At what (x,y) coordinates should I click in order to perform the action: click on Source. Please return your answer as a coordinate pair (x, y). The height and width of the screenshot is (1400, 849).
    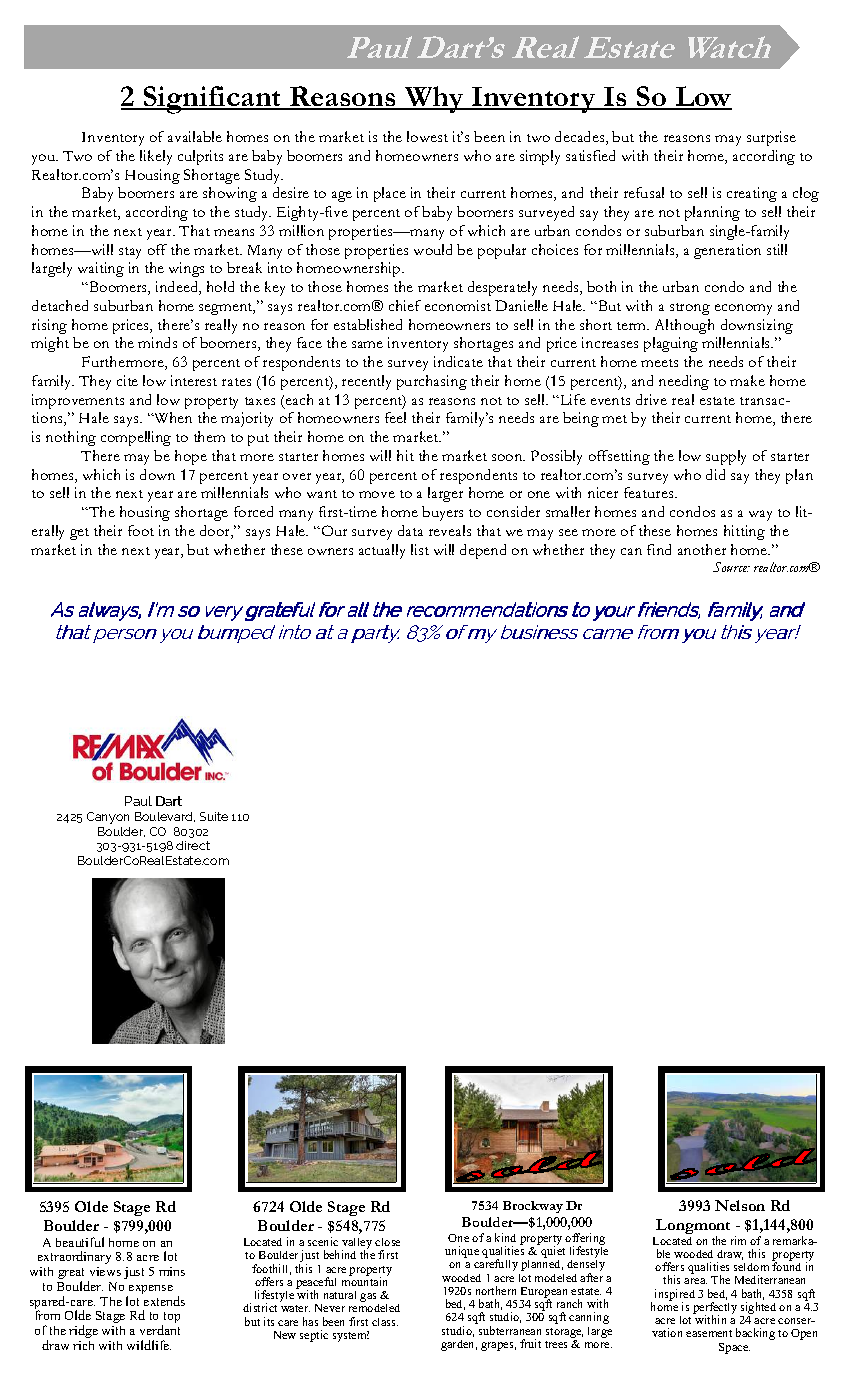
    Looking at the image, I should click on (731, 567).
